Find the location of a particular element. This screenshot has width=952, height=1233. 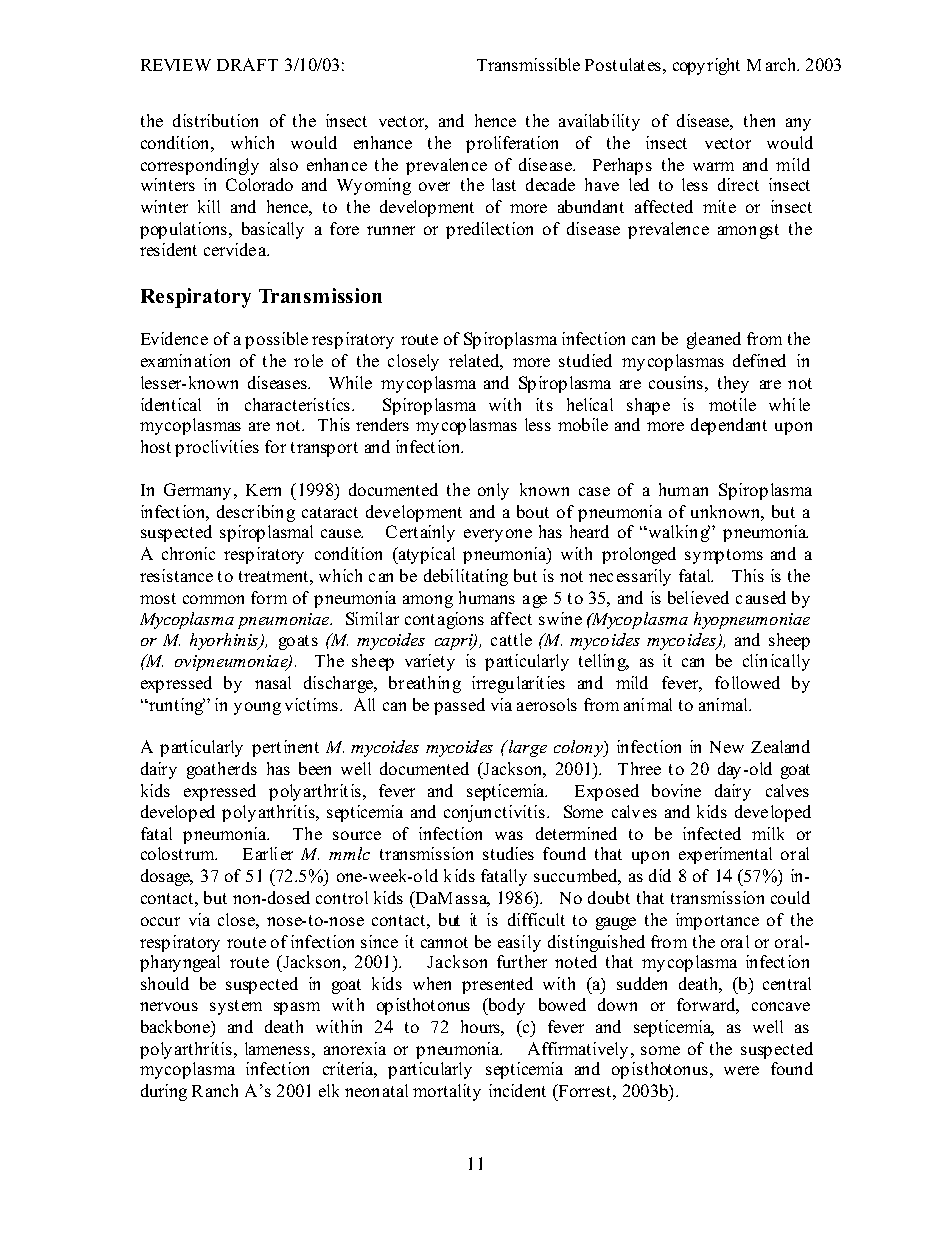

Transmissible is located at coordinates (528, 64).
